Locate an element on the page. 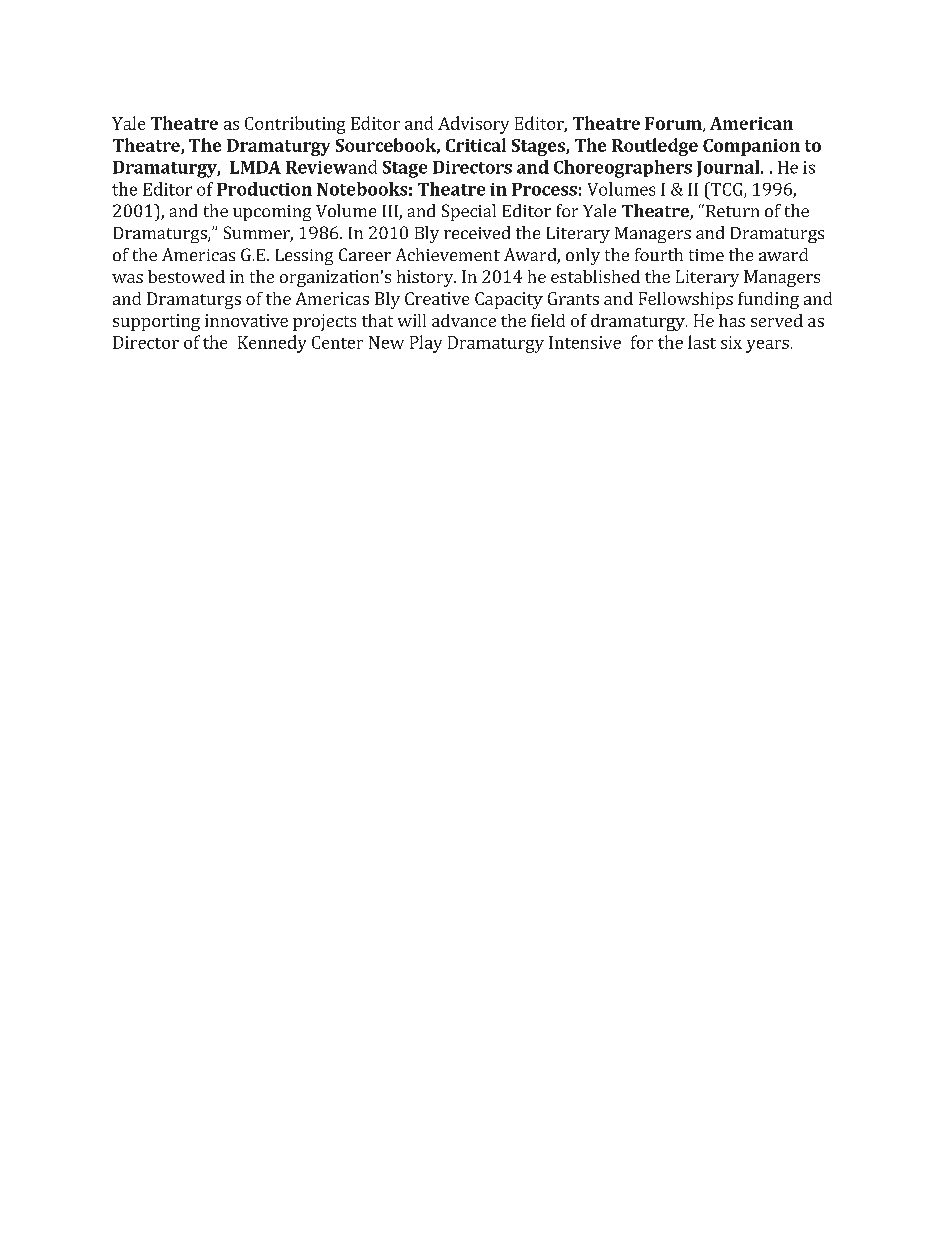 The height and width of the page is (1233, 952). Forum is located at coordinates (674, 124).
